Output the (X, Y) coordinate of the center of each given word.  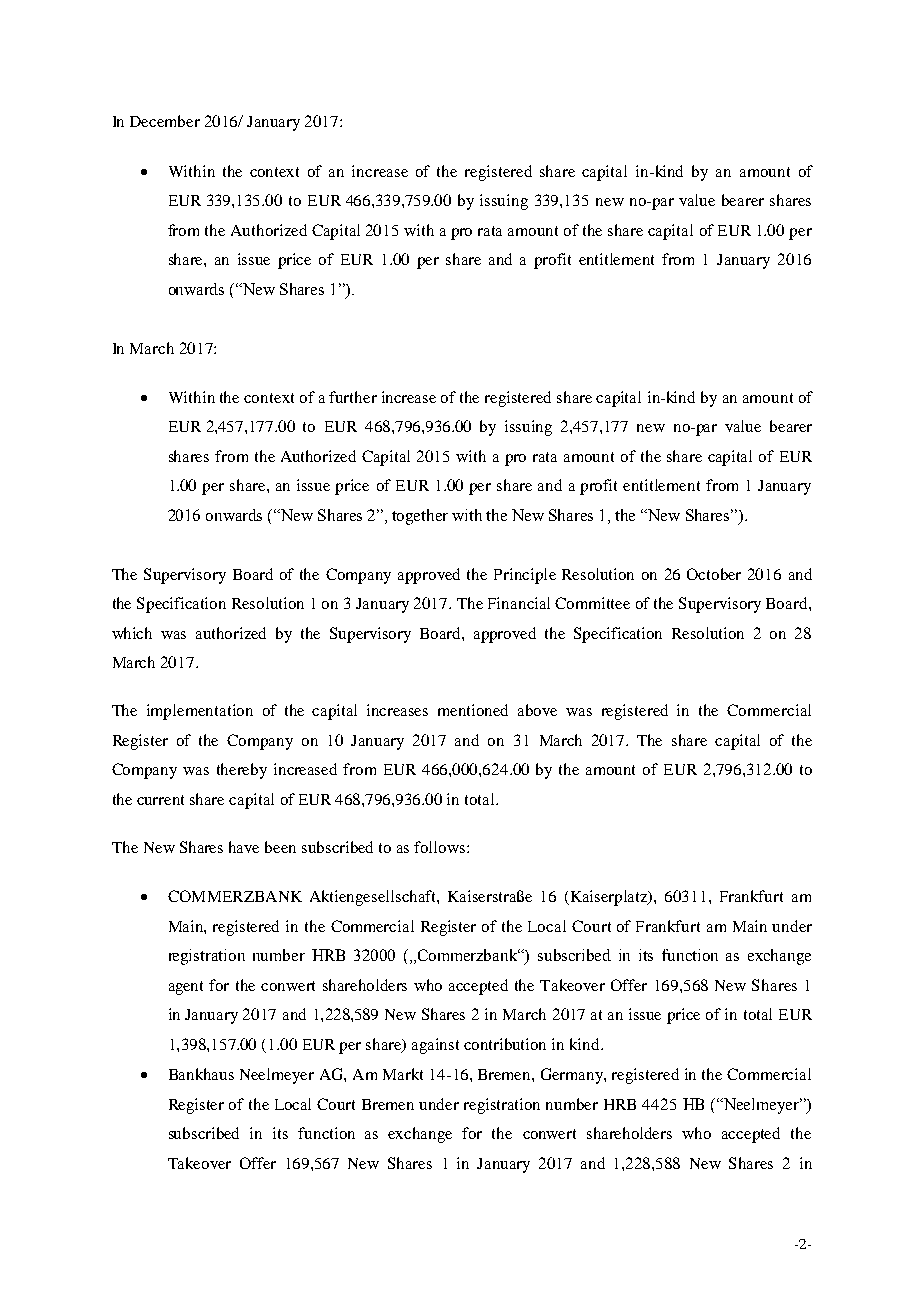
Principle (525, 576)
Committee (592, 603)
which (132, 633)
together (420, 517)
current (160, 800)
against (435, 1046)
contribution (505, 1044)
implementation (200, 712)
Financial (519, 603)
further (353, 397)
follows (441, 847)
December (165, 121)
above (537, 710)
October (714, 574)
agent (186, 988)
